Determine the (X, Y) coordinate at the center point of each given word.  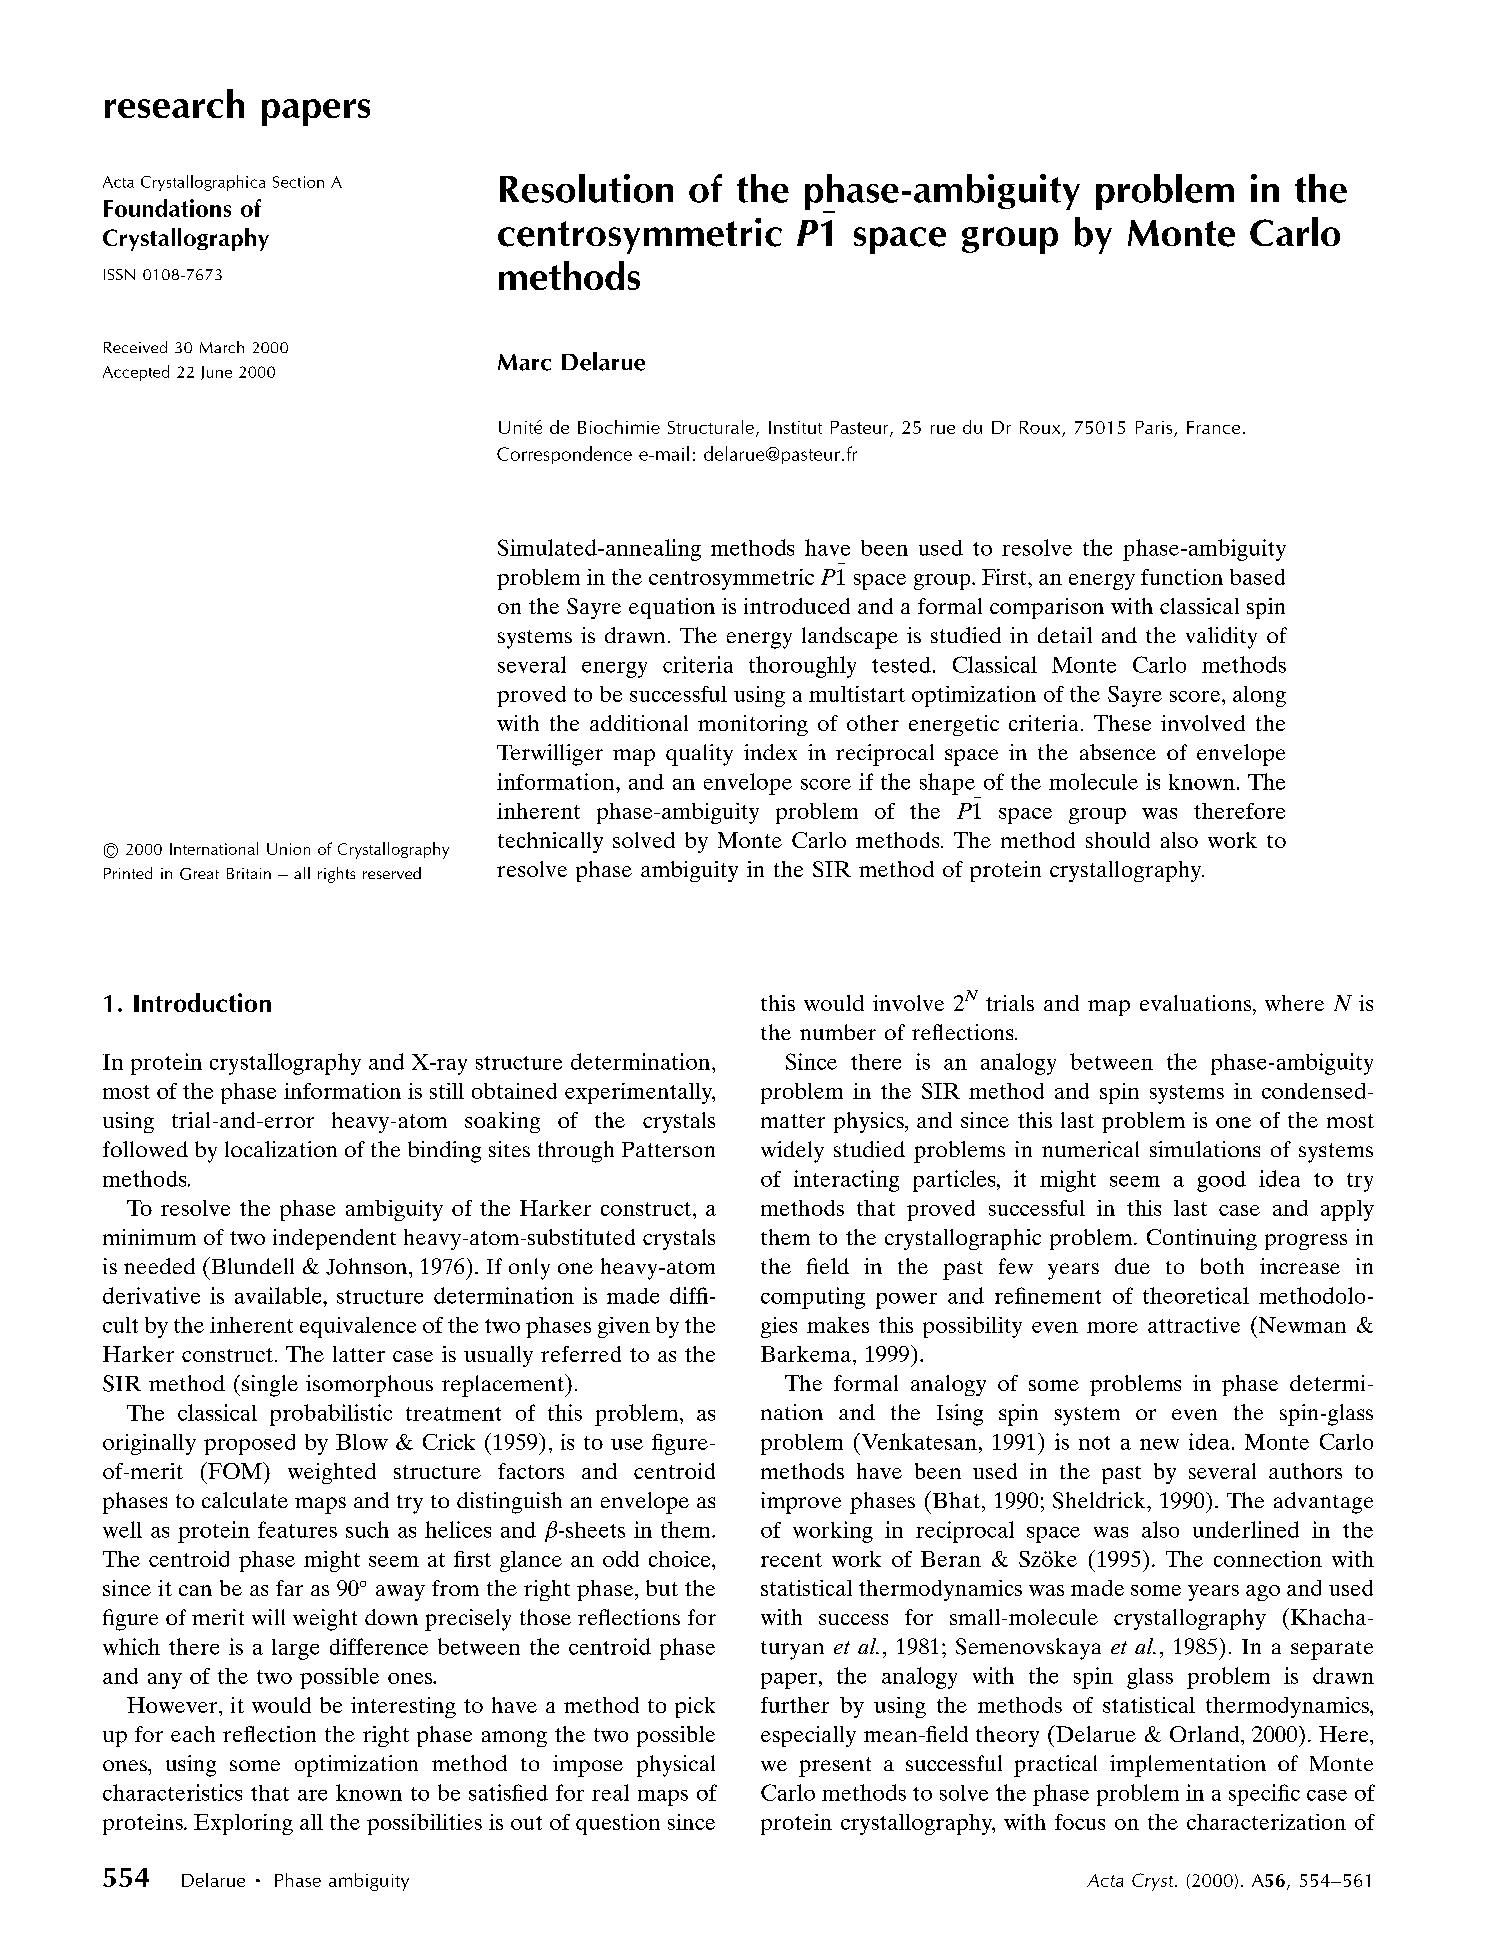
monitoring (753, 725)
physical (676, 1766)
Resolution (586, 188)
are (312, 1795)
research (174, 103)
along (1259, 696)
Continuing (1202, 1239)
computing (813, 1298)
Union (288, 849)
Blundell (251, 1265)
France (1213, 427)
